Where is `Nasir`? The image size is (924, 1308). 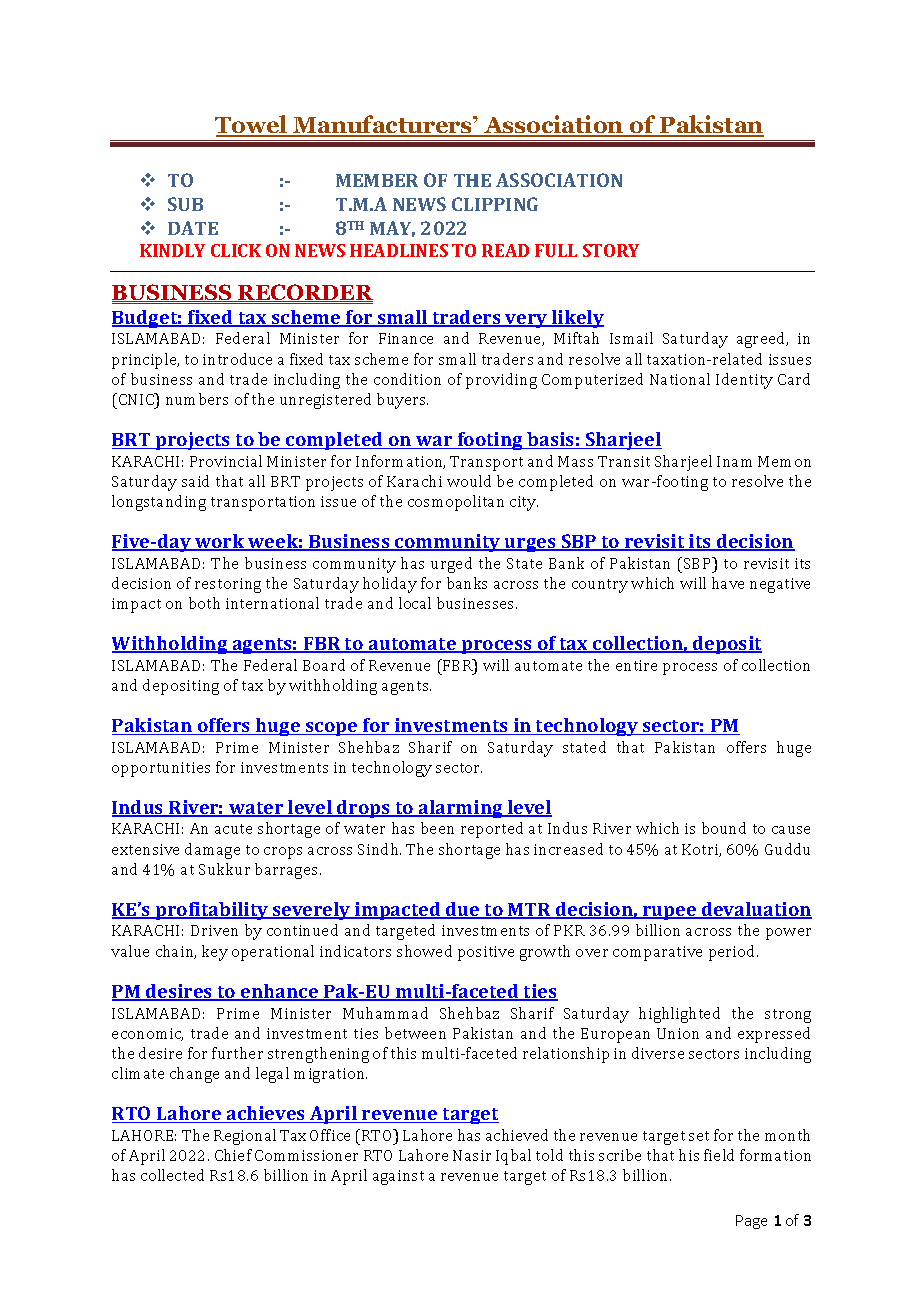
Nasir is located at coordinates (472, 1155).
